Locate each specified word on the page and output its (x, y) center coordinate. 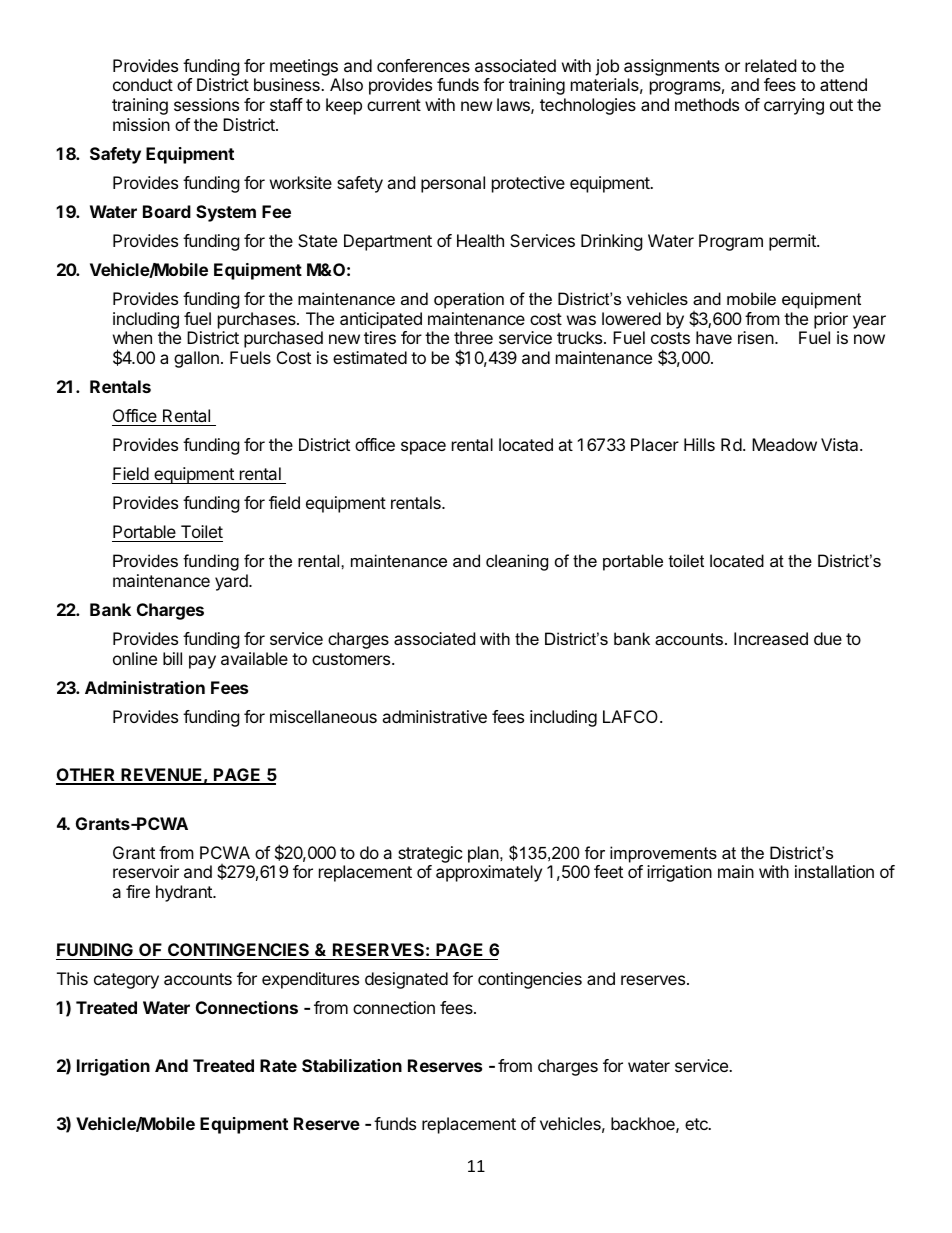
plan (483, 854)
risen (756, 337)
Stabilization (352, 1065)
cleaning (517, 562)
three (473, 337)
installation (834, 871)
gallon (196, 359)
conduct (143, 84)
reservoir (146, 871)
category (126, 981)
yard (232, 582)
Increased (771, 638)
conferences (423, 65)
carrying (794, 106)
